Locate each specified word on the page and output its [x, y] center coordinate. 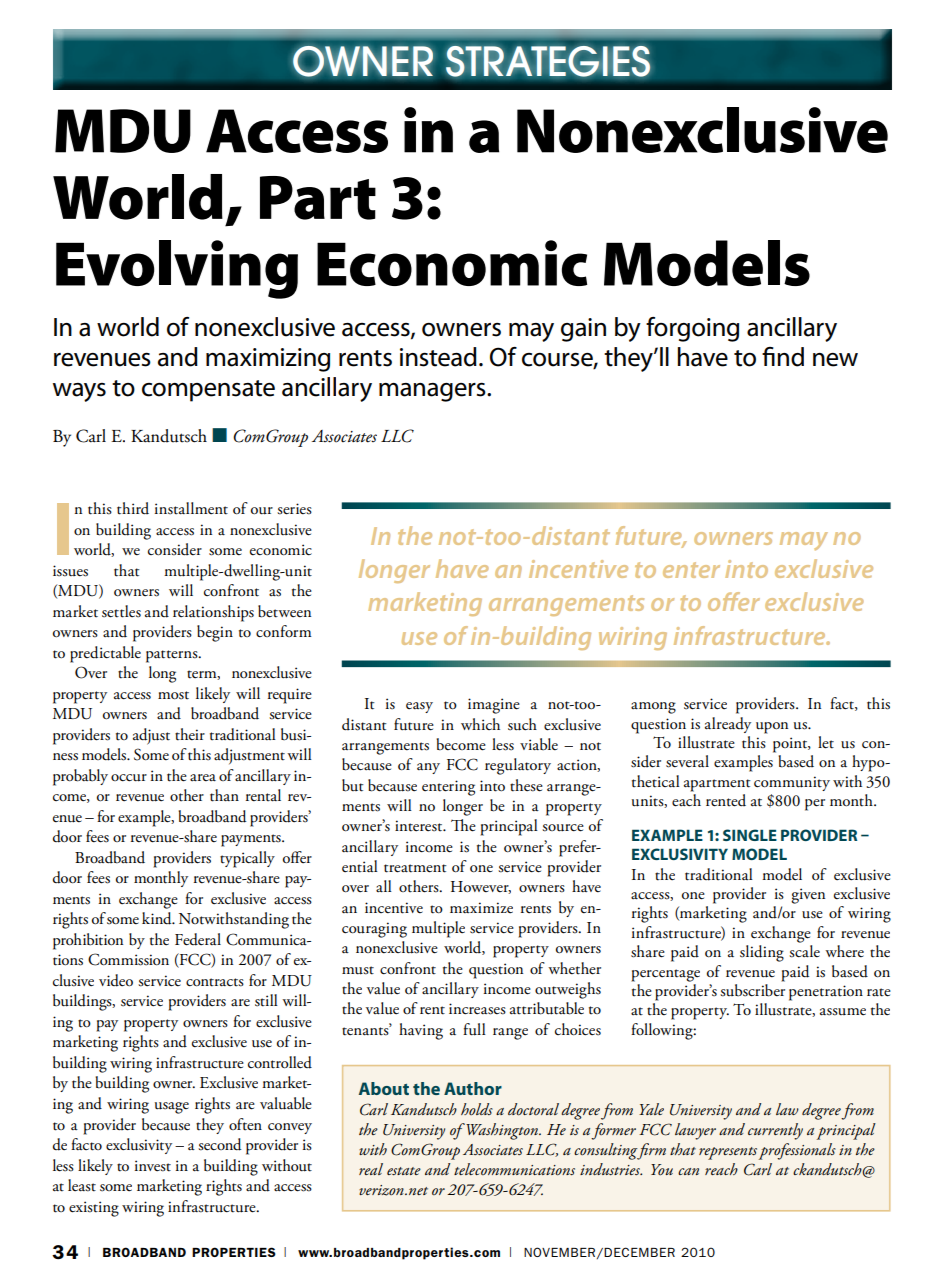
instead [438, 357]
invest [153, 1166]
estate [404, 1171]
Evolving [177, 269]
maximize [481, 907]
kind [158, 918]
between [284, 611]
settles [121, 611]
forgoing [692, 329]
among [653, 708]
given [808, 896]
